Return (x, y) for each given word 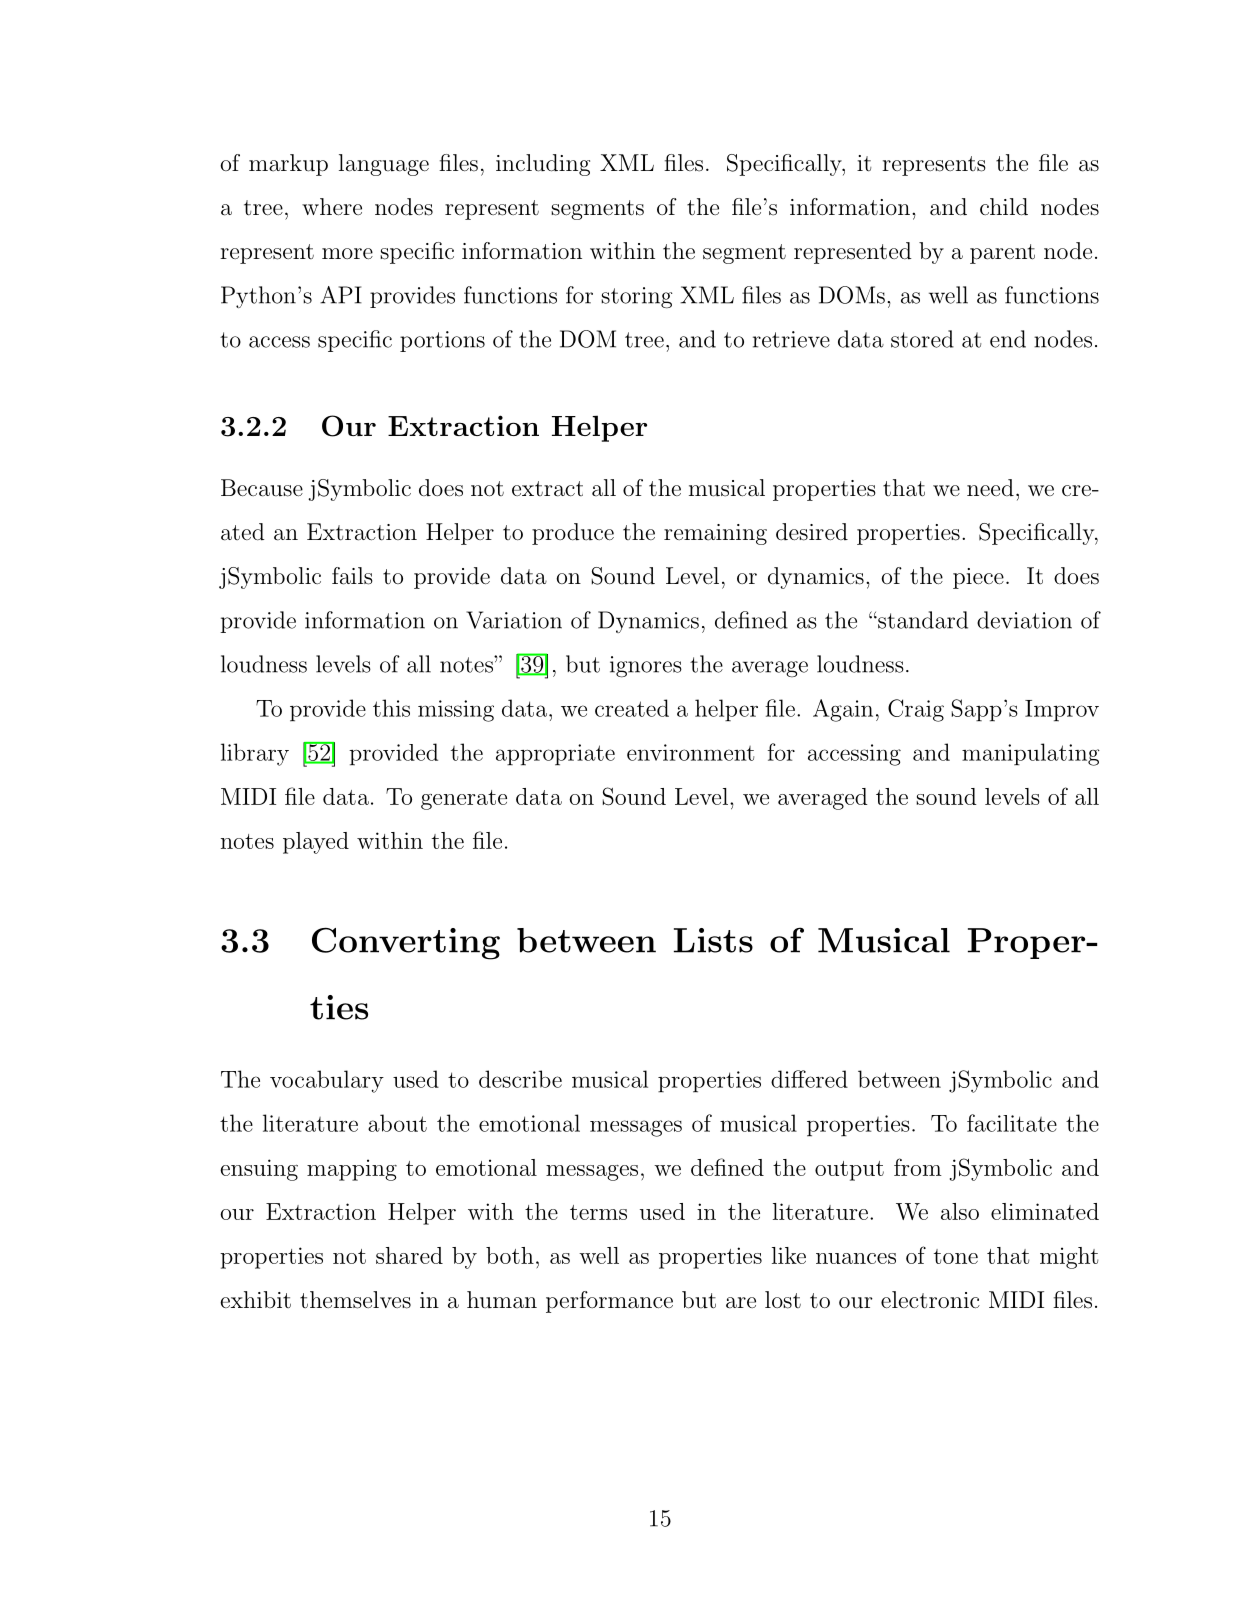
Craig (916, 710)
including (543, 165)
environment (690, 752)
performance (609, 1302)
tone (956, 1256)
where (332, 207)
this (391, 708)
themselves (355, 1300)
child (1004, 207)
